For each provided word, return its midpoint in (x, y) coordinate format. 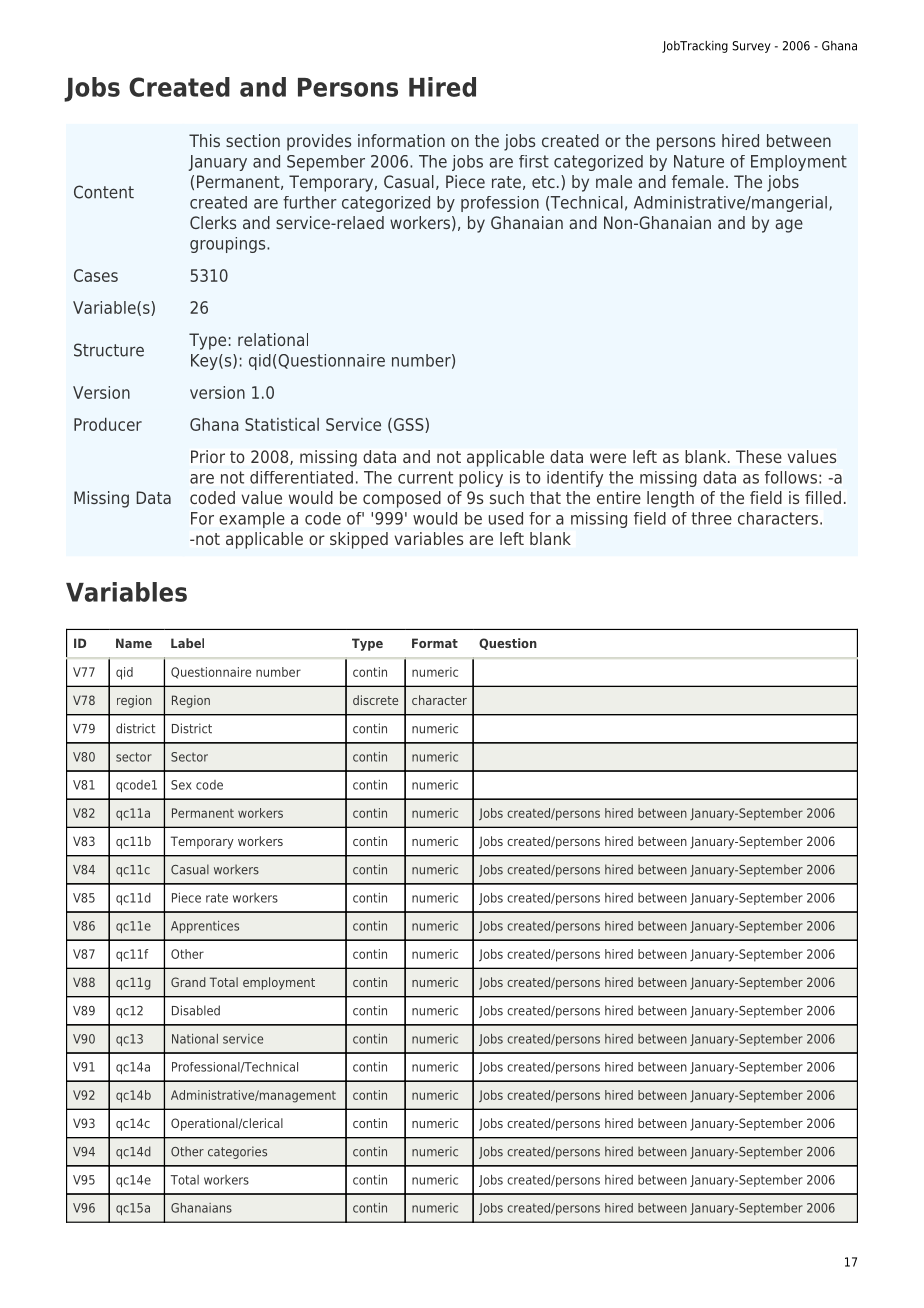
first (534, 161)
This (204, 140)
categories (237, 1152)
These (759, 456)
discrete (375, 700)
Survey (751, 47)
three (711, 518)
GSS (408, 425)
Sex (181, 785)
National (195, 1039)
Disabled (196, 1010)
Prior (208, 456)
